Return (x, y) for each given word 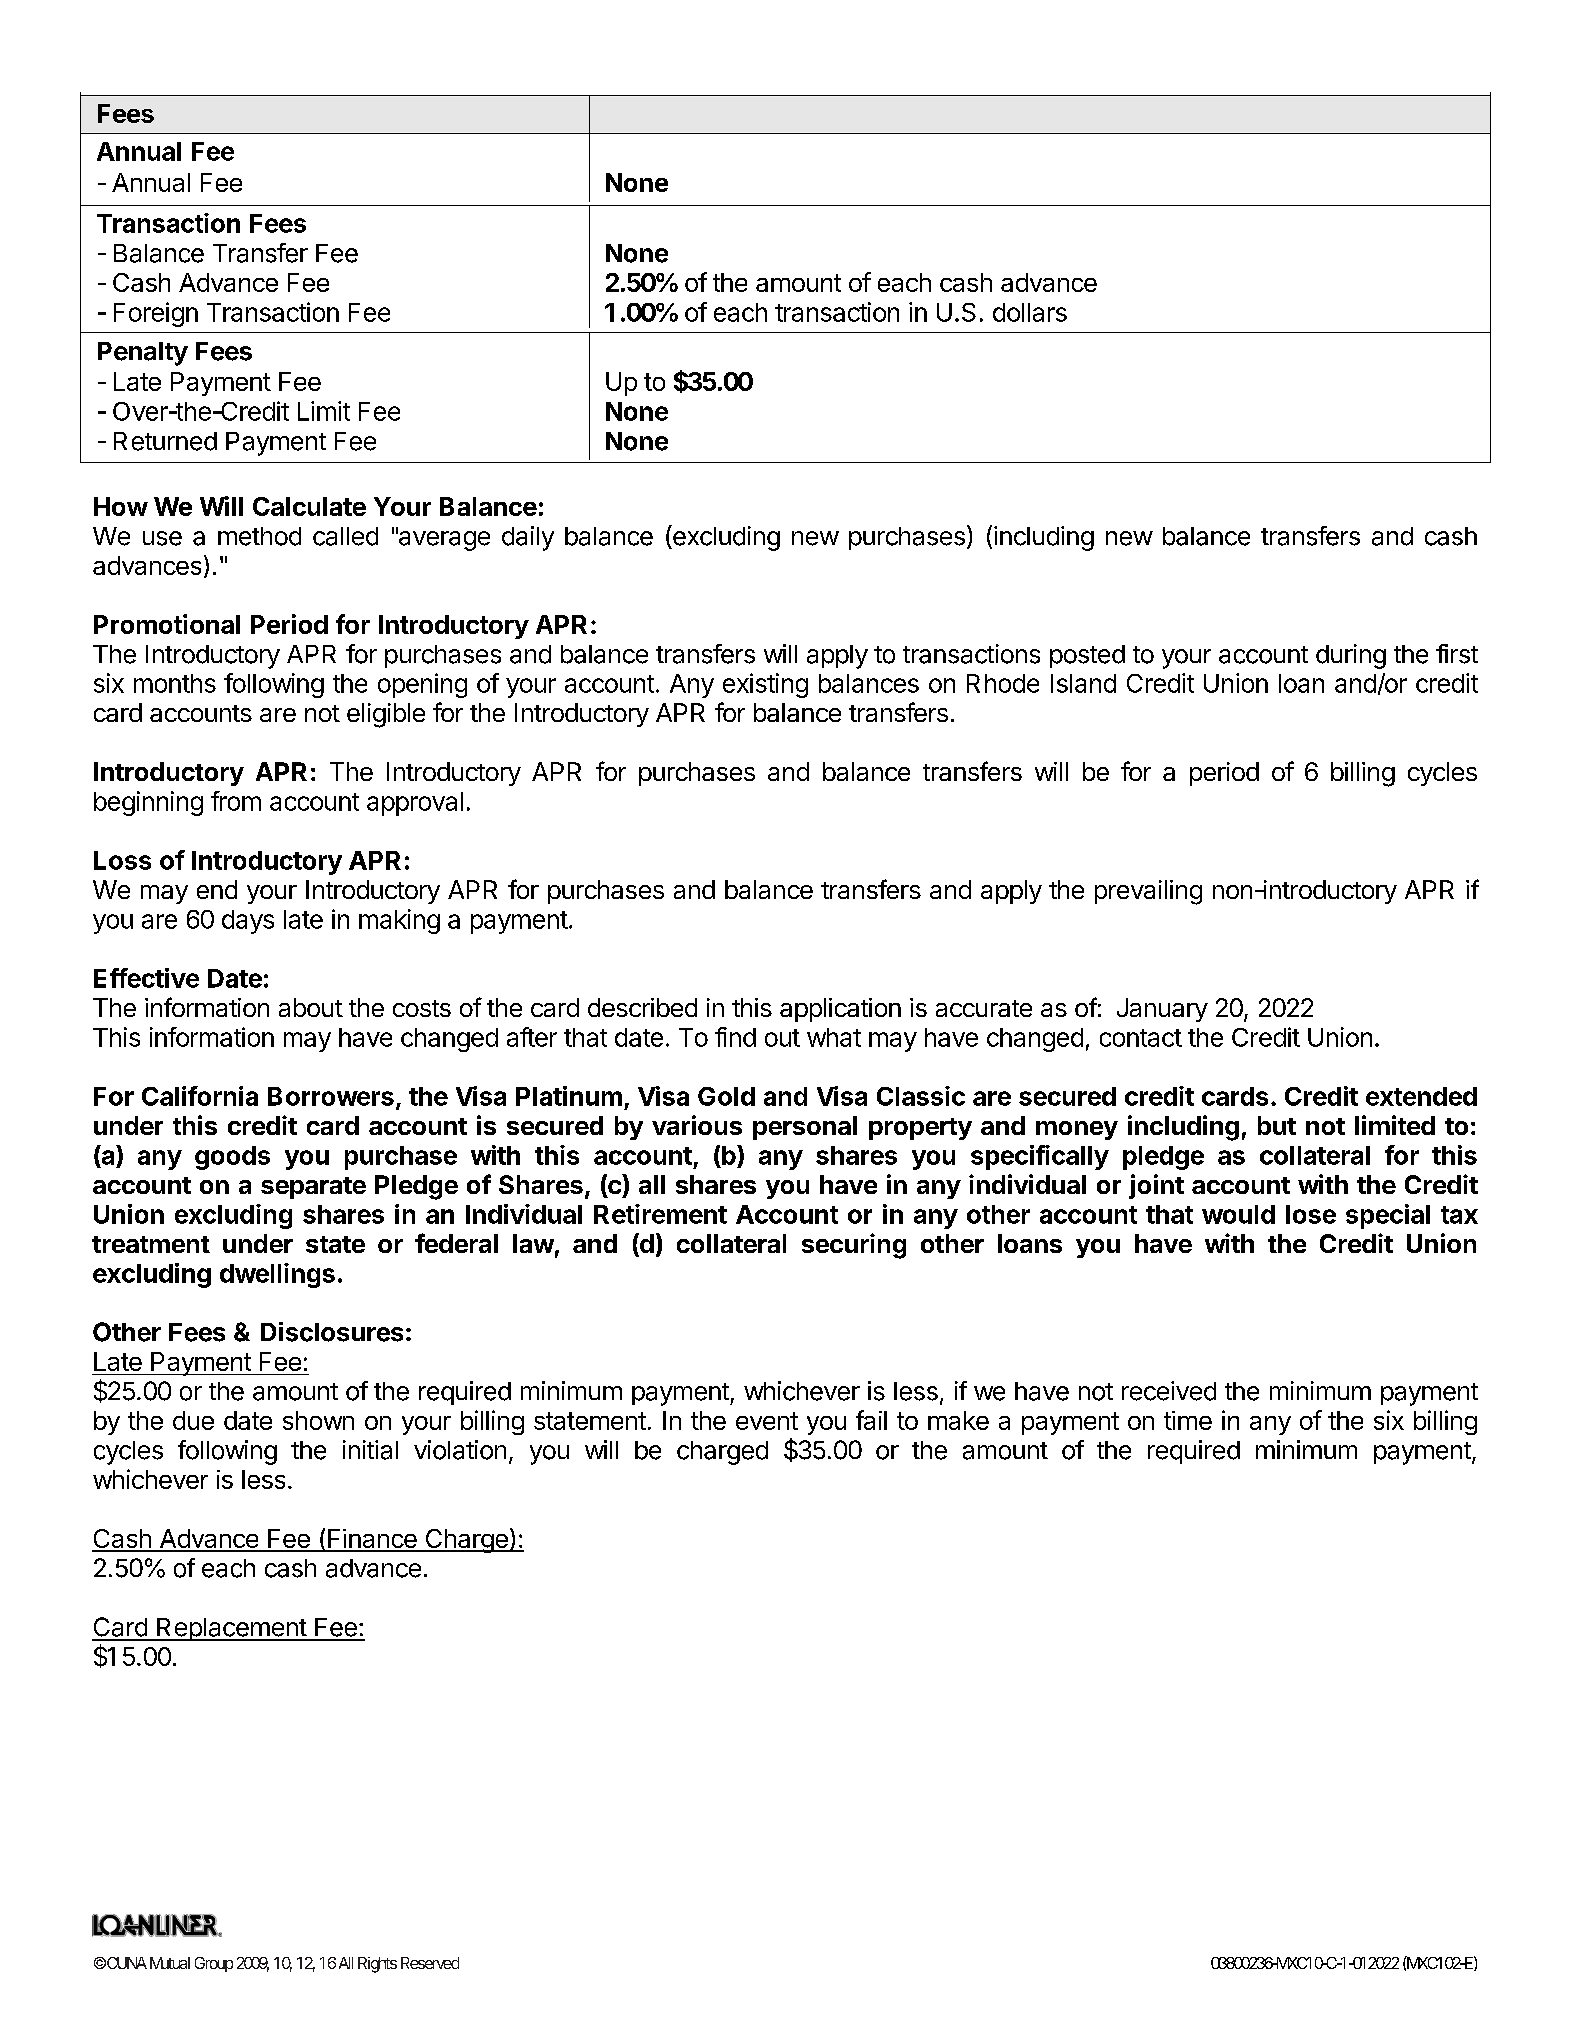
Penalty (143, 354)
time (1188, 1420)
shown (318, 1420)
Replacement (231, 1629)
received (1169, 1391)
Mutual (170, 1963)
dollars (1030, 312)
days (248, 922)
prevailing (1148, 892)
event (767, 1421)
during (1351, 656)
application (840, 1010)
